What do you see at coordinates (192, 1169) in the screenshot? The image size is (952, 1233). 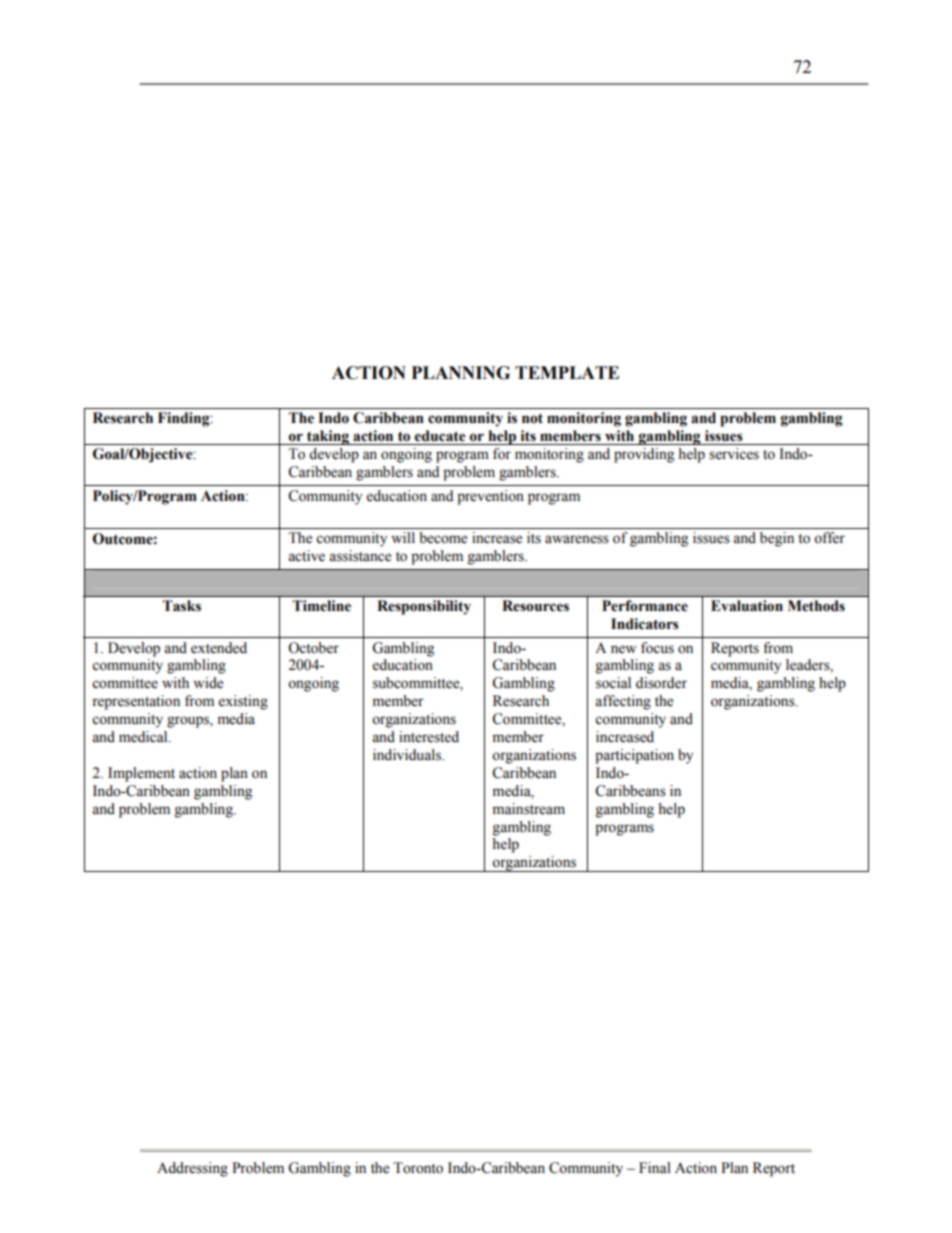 I see `Addressing` at bounding box center [192, 1169].
